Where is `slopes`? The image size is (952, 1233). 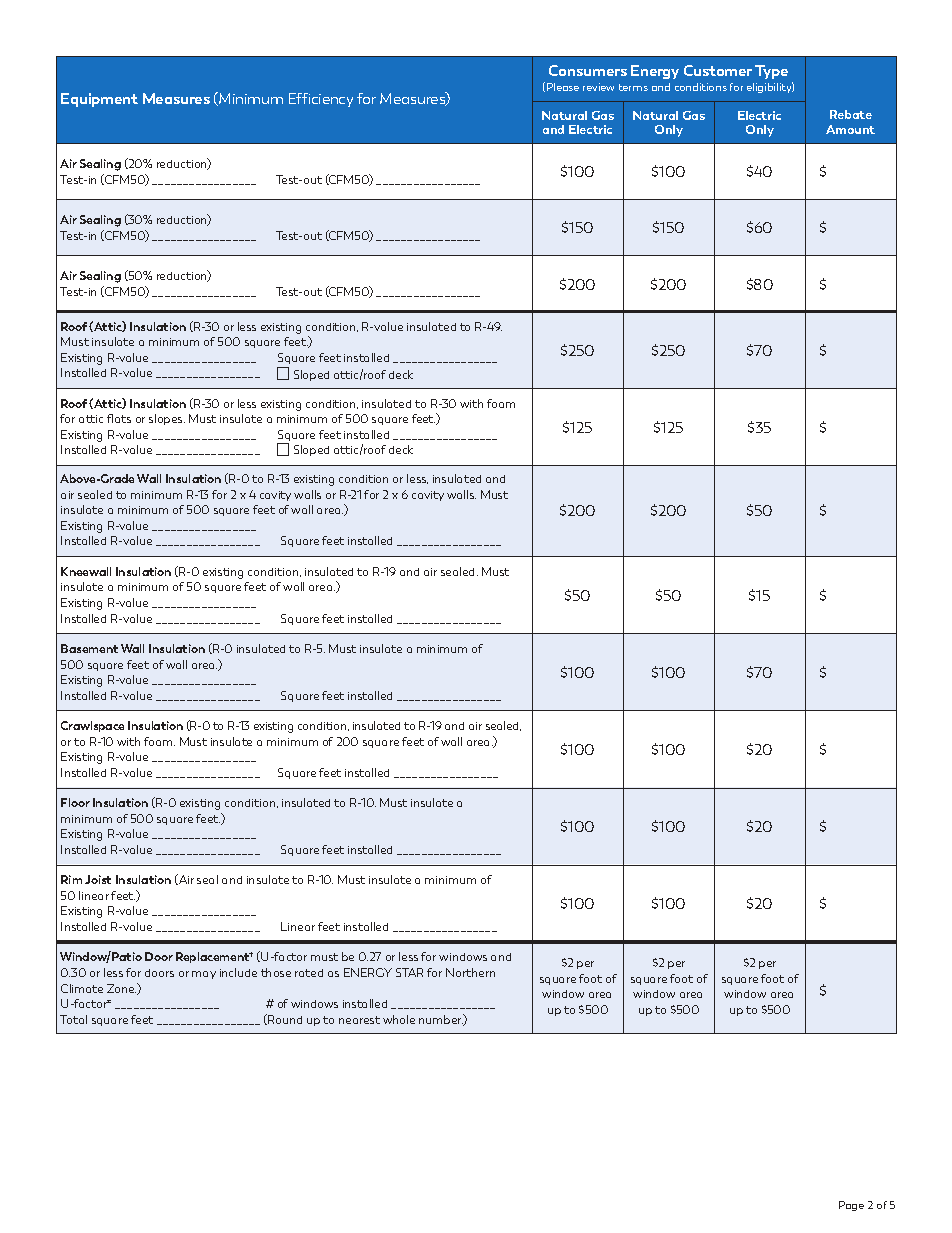
slopes is located at coordinates (167, 419).
